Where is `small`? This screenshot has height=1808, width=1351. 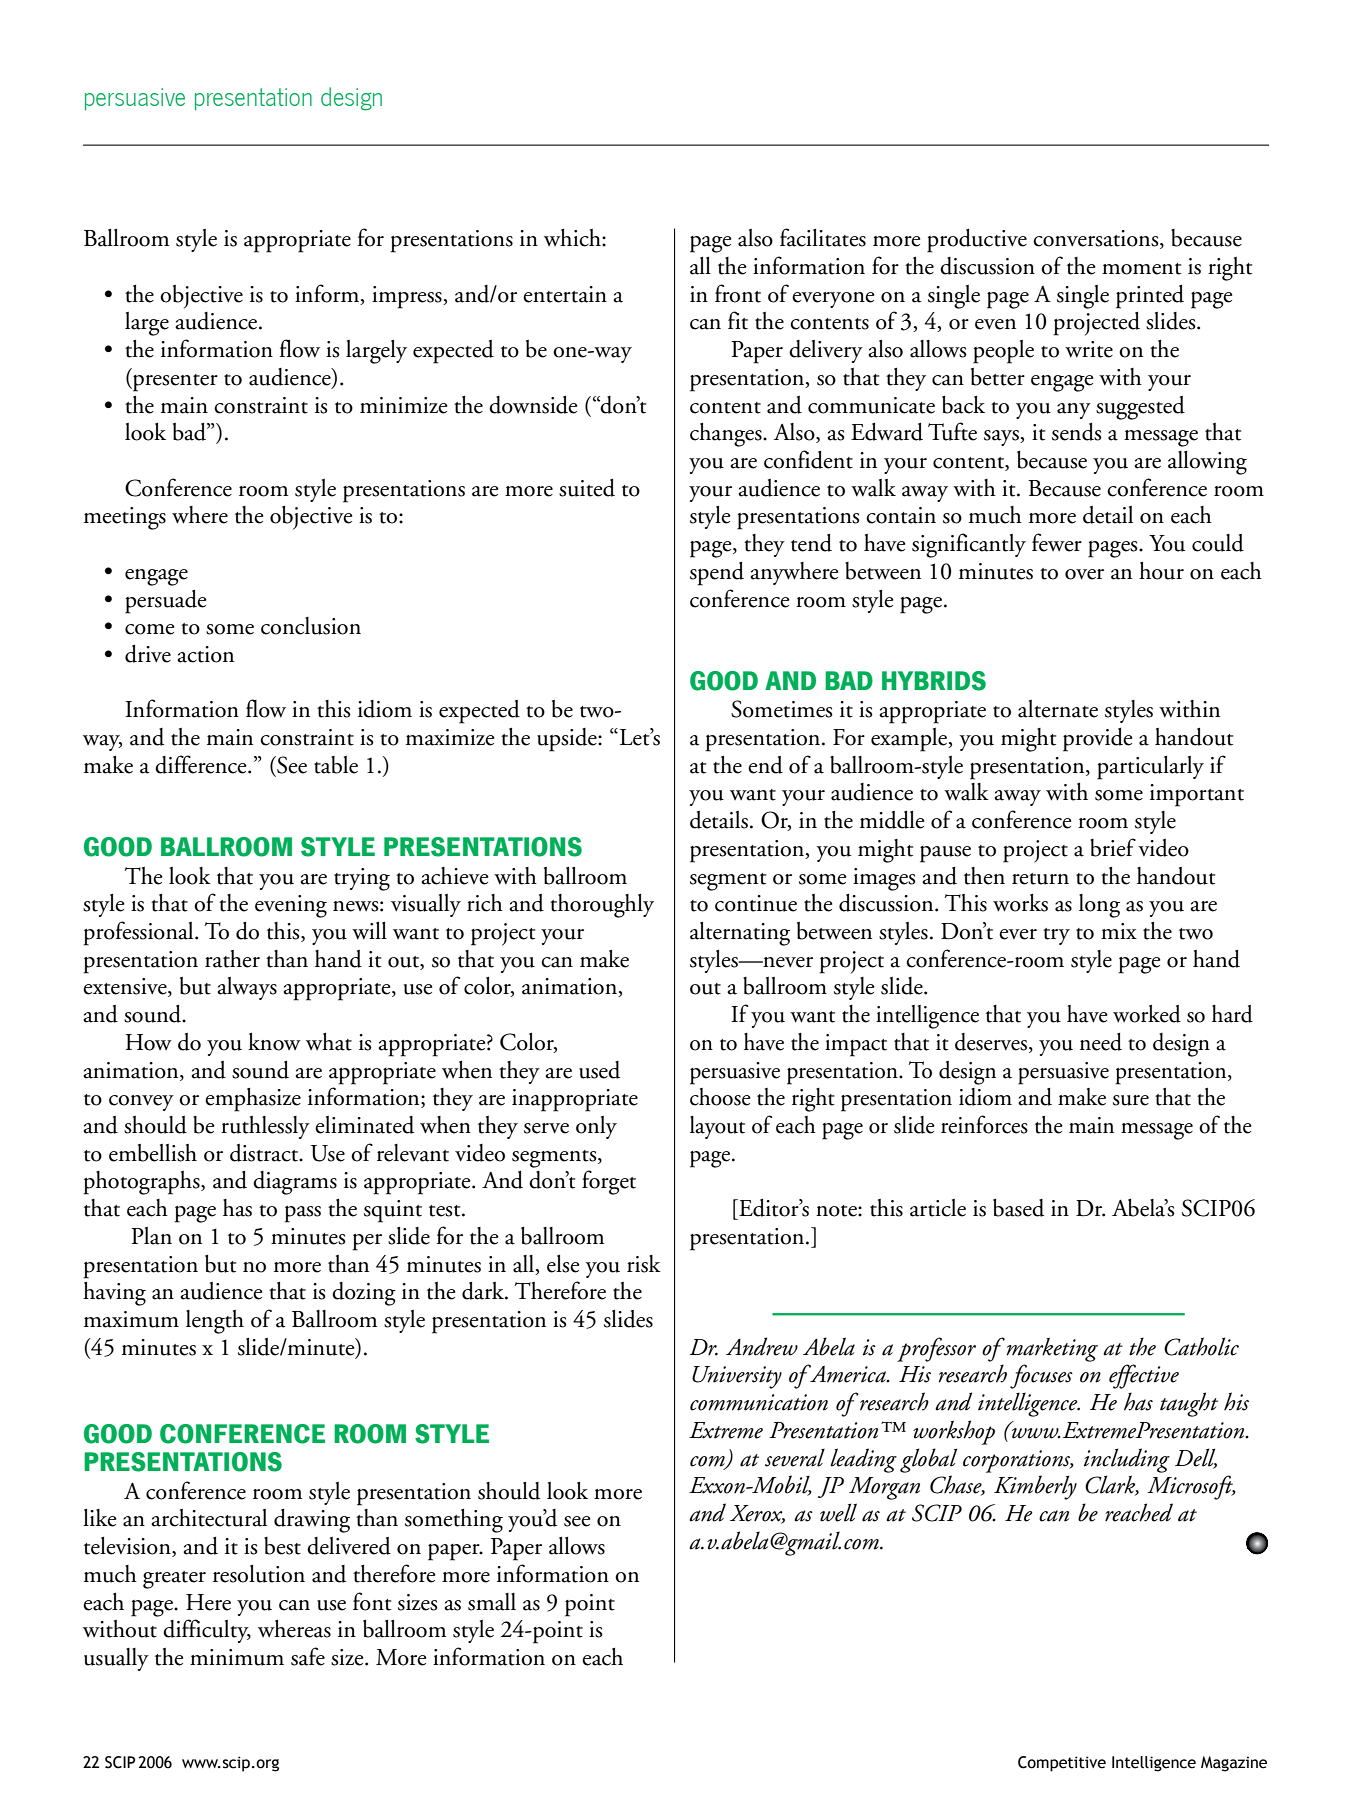
small is located at coordinates (492, 1602).
